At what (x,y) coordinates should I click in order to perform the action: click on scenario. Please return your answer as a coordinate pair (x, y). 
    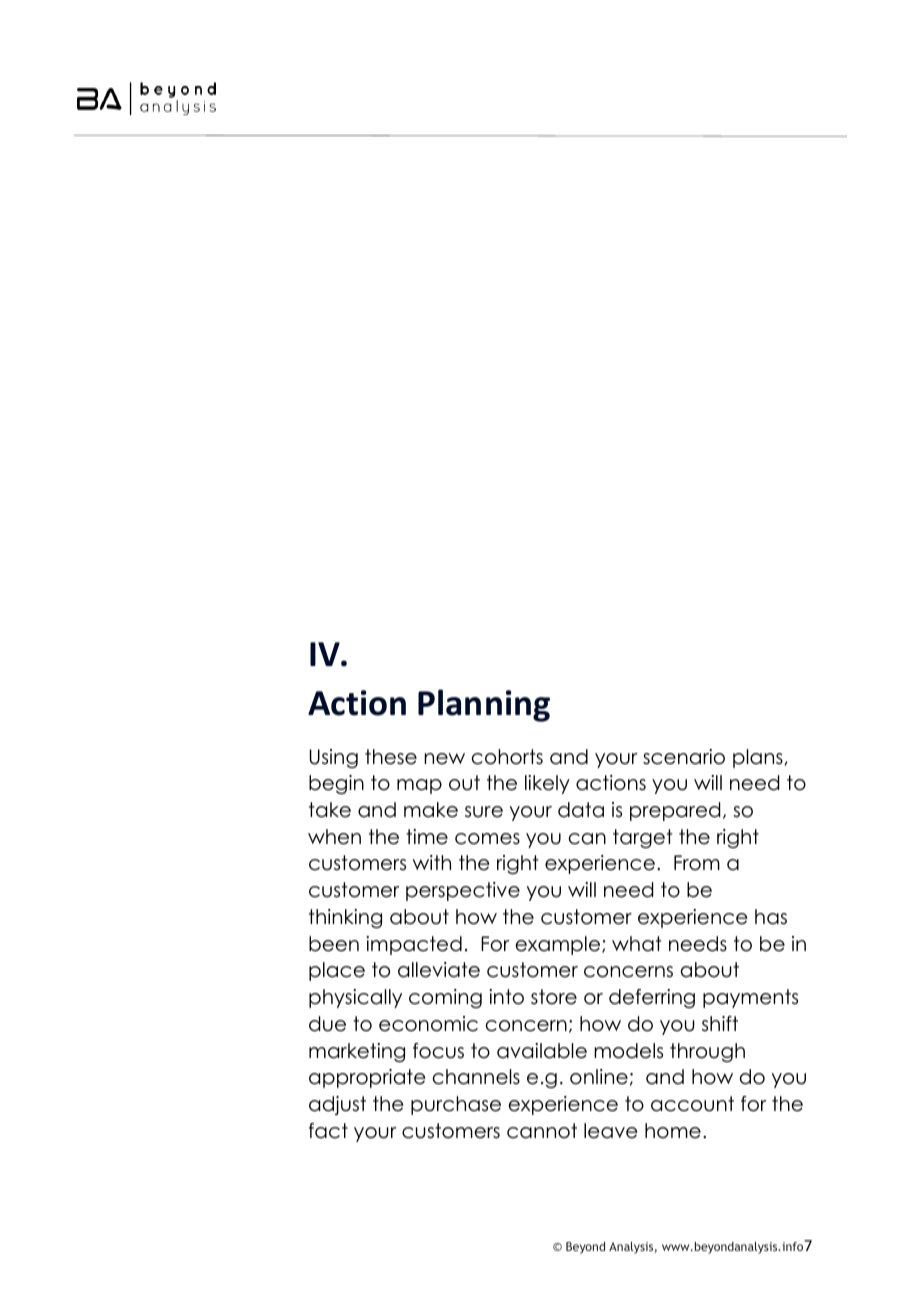
    Looking at the image, I should click on (684, 757).
